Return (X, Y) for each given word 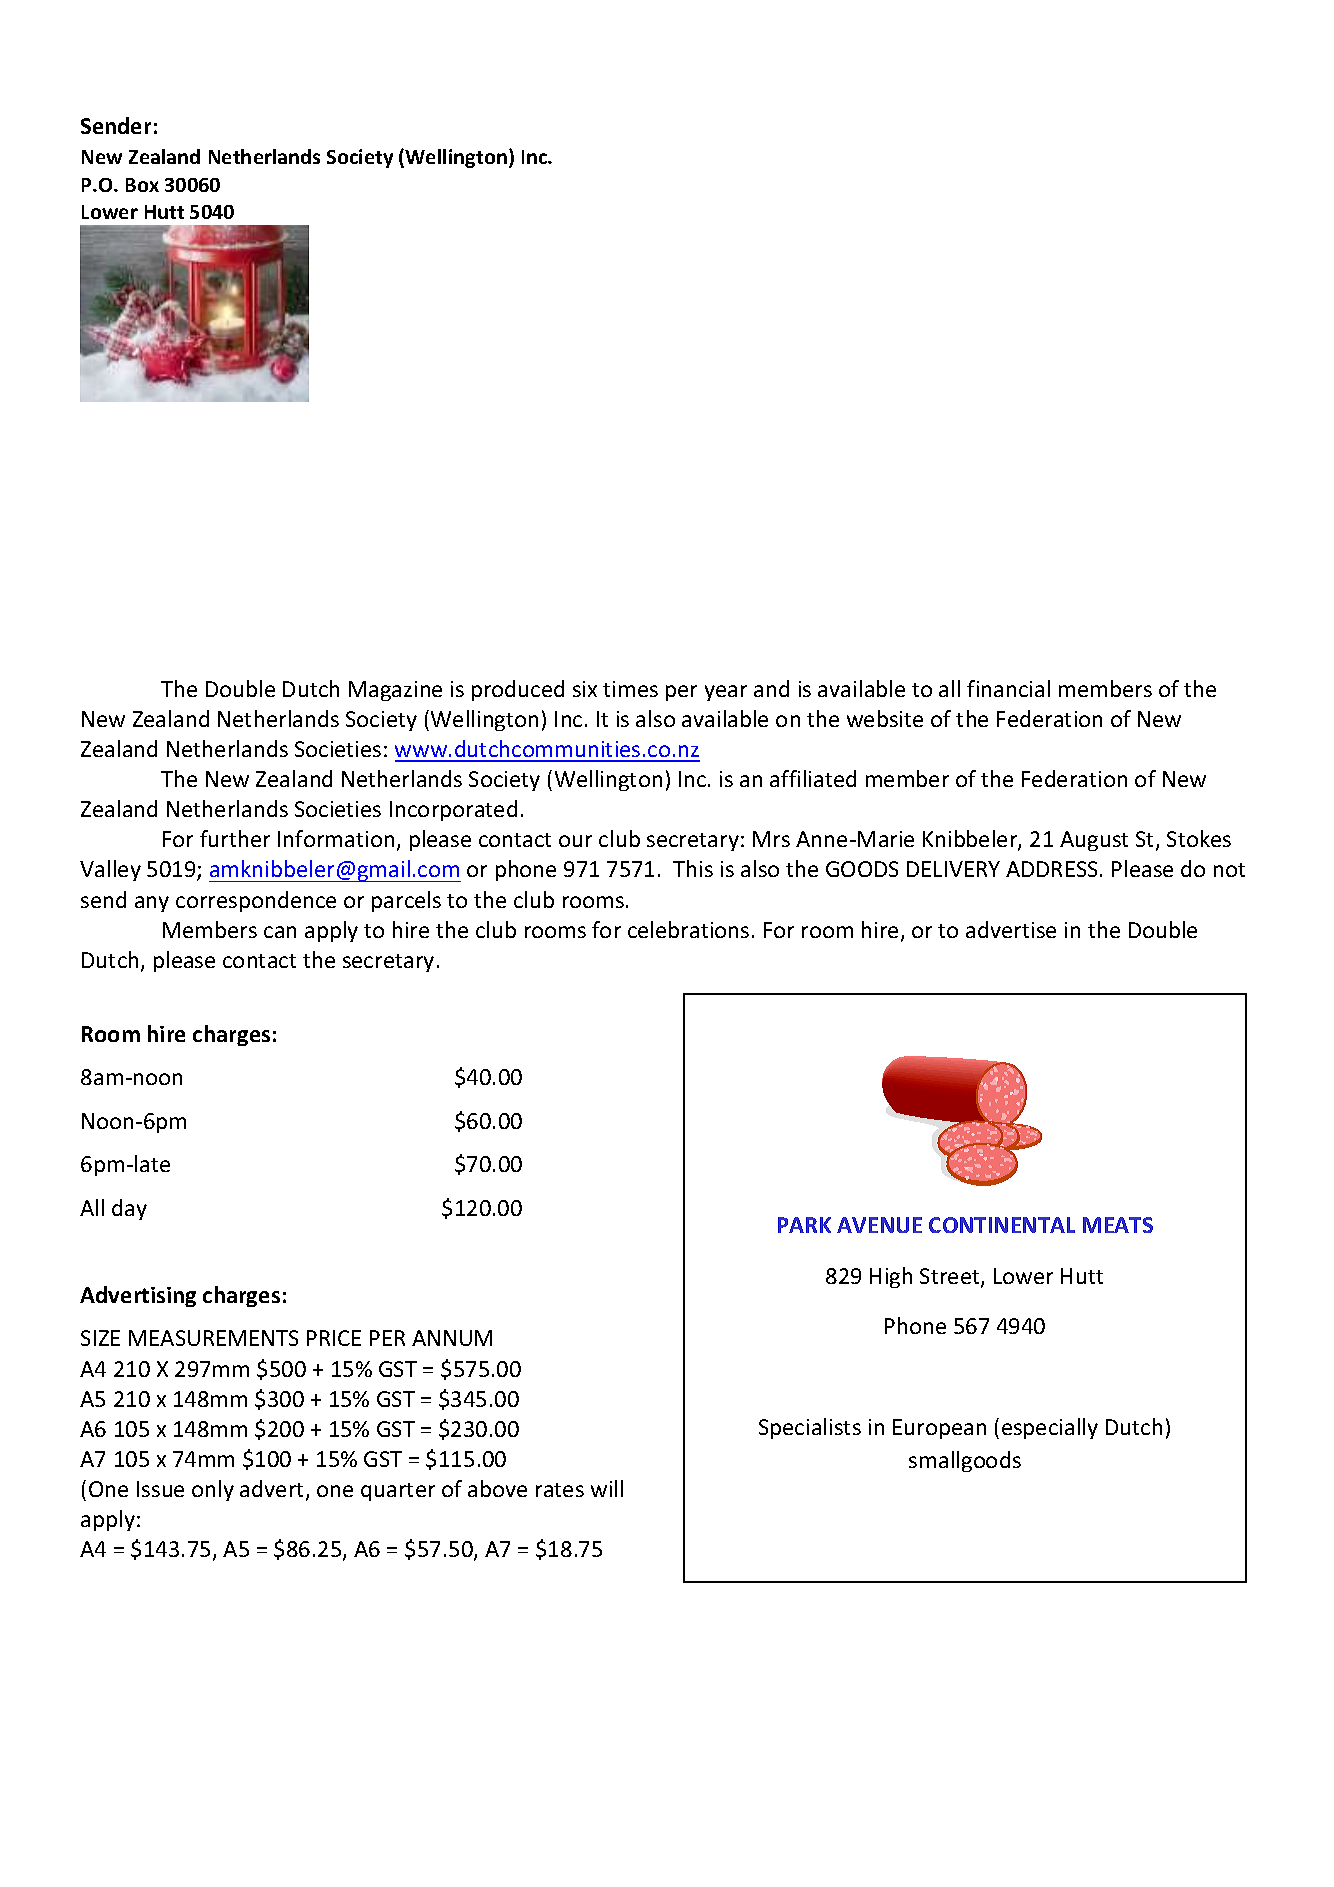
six (585, 689)
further (235, 838)
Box (142, 185)
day (129, 1209)
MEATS (1118, 1225)
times (630, 689)
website (885, 718)
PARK (804, 1225)
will (607, 1488)
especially (1050, 1428)
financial (1008, 688)
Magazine (395, 691)
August (1094, 841)
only (213, 1490)
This (693, 868)
